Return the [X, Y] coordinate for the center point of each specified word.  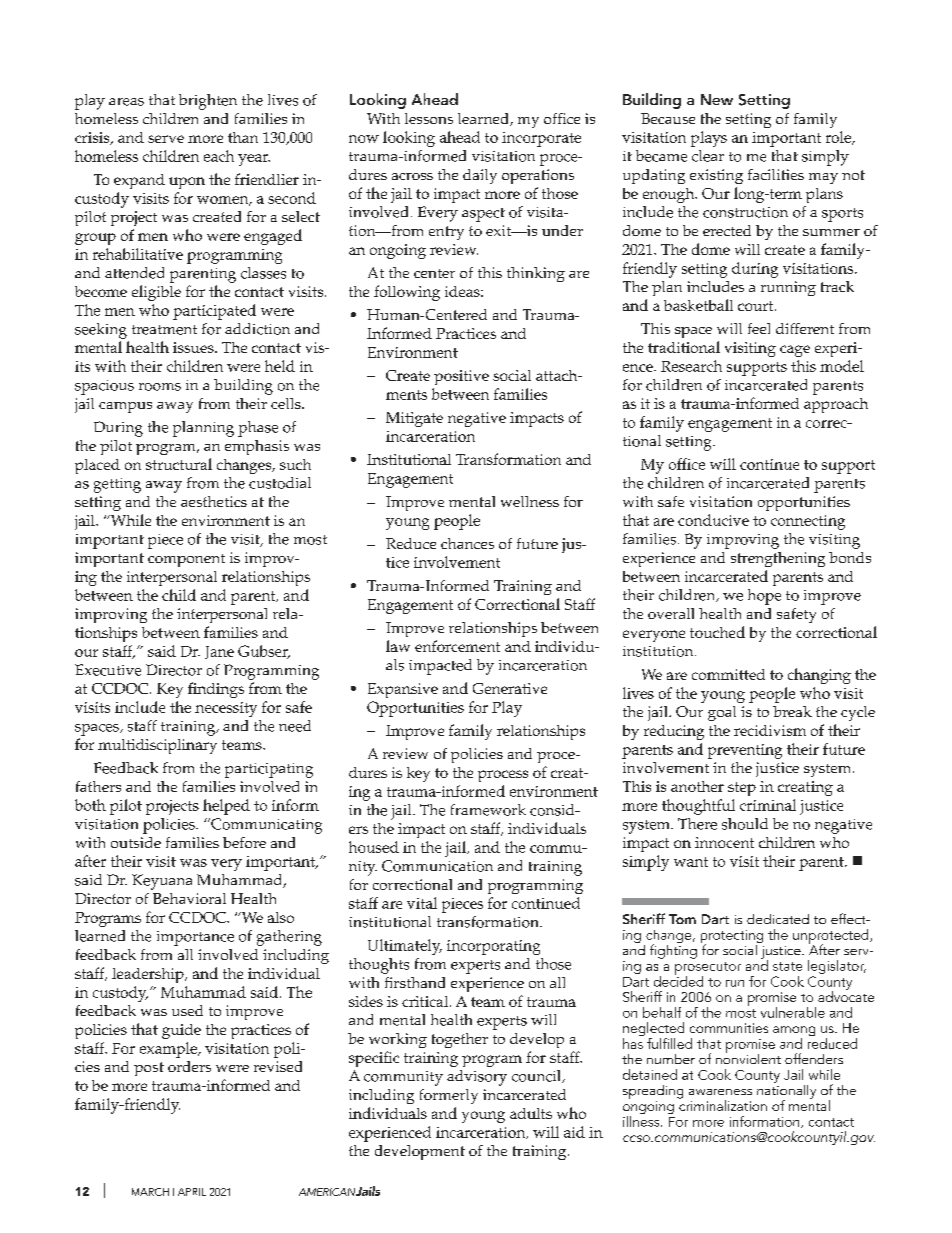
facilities [776, 174]
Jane [219, 652]
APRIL [192, 1192]
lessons [429, 118]
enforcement [457, 646]
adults [531, 1113]
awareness [720, 1092]
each [219, 156]
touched [717, 632]
